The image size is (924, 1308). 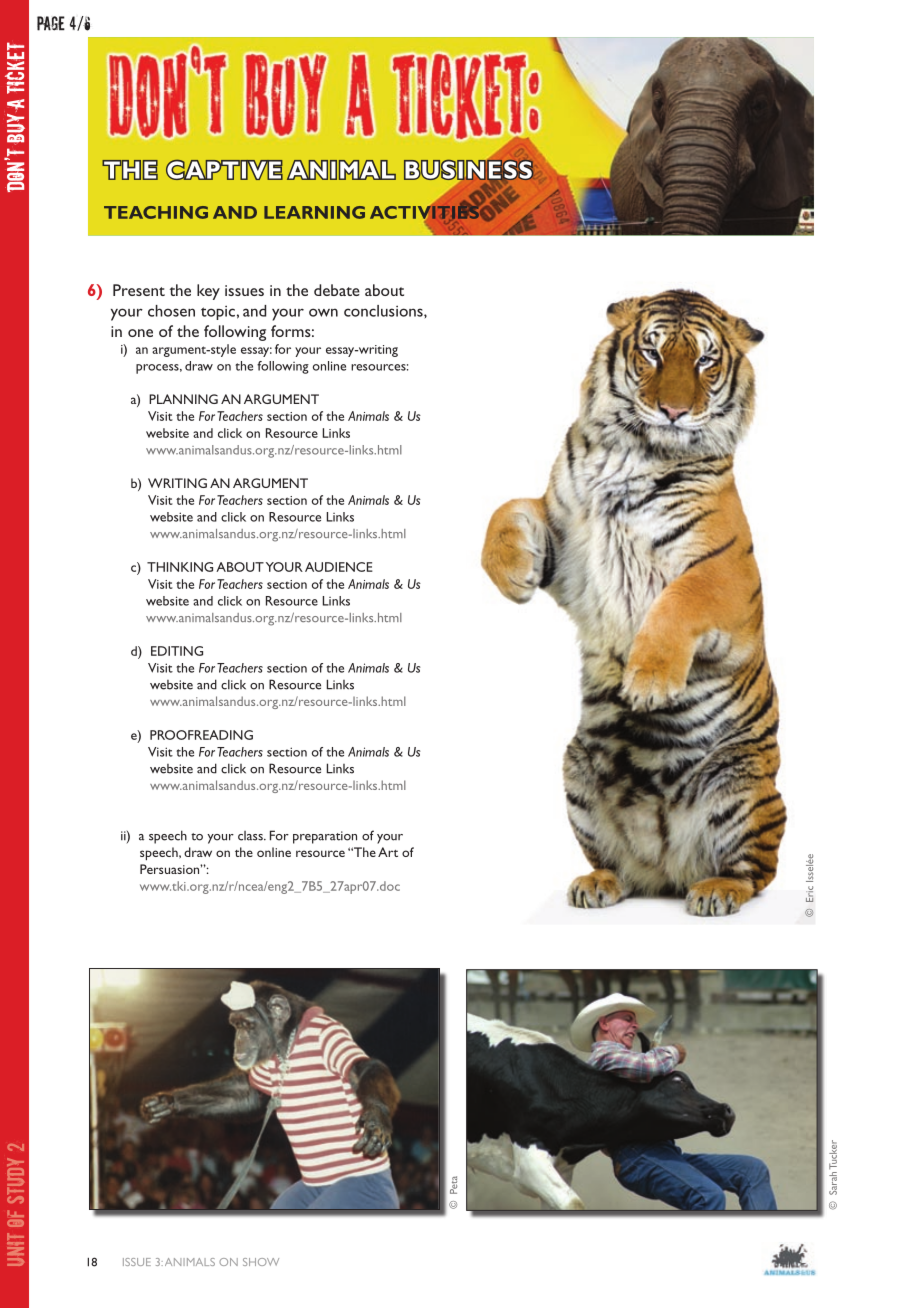 I want to click on LEARNING, so click(x=314, y=212).
